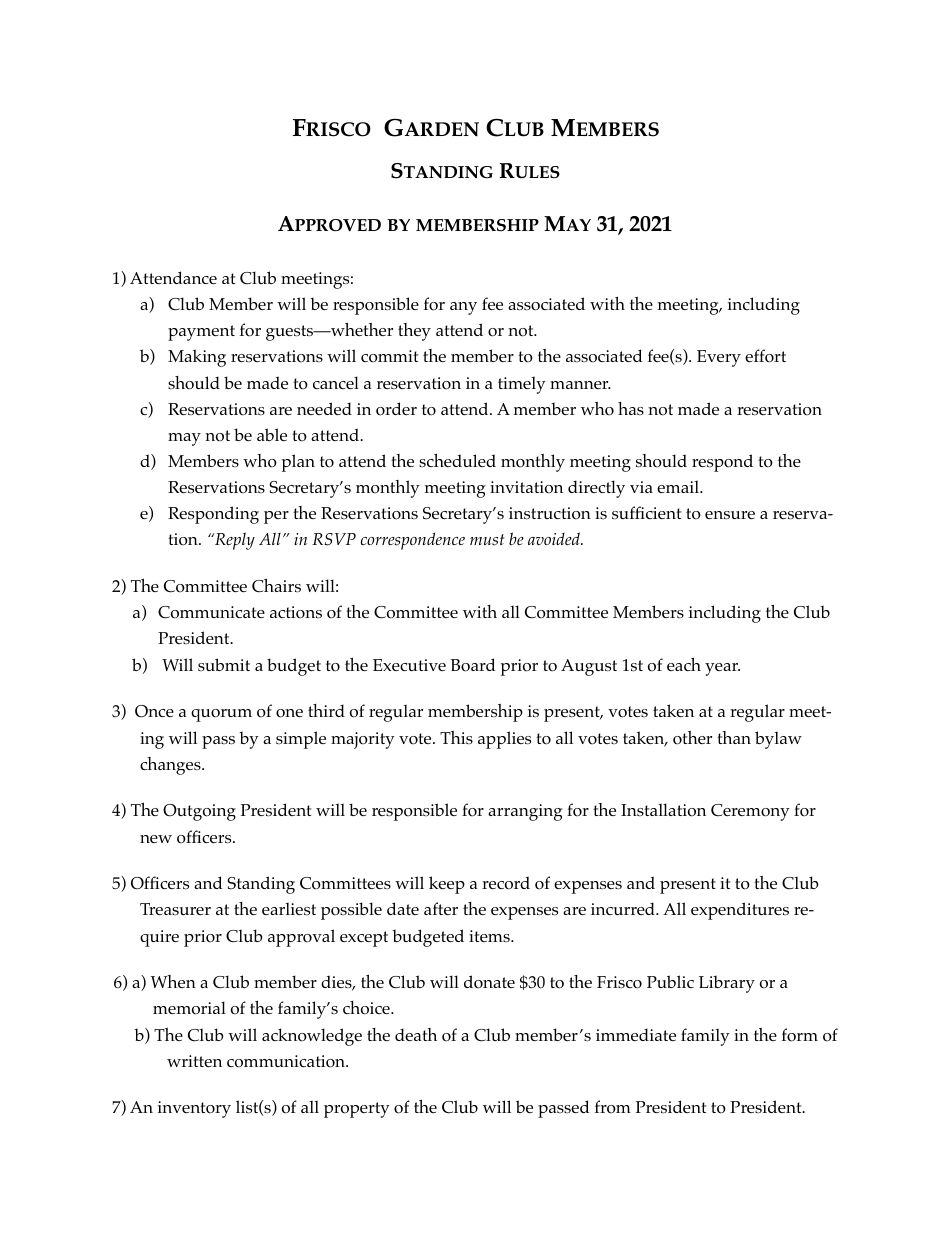 The width and height of the screenshot is (952, 1233). Describe the element at coordinates (175, 909) in the screenshot. I see `Treasurer` at that location.
